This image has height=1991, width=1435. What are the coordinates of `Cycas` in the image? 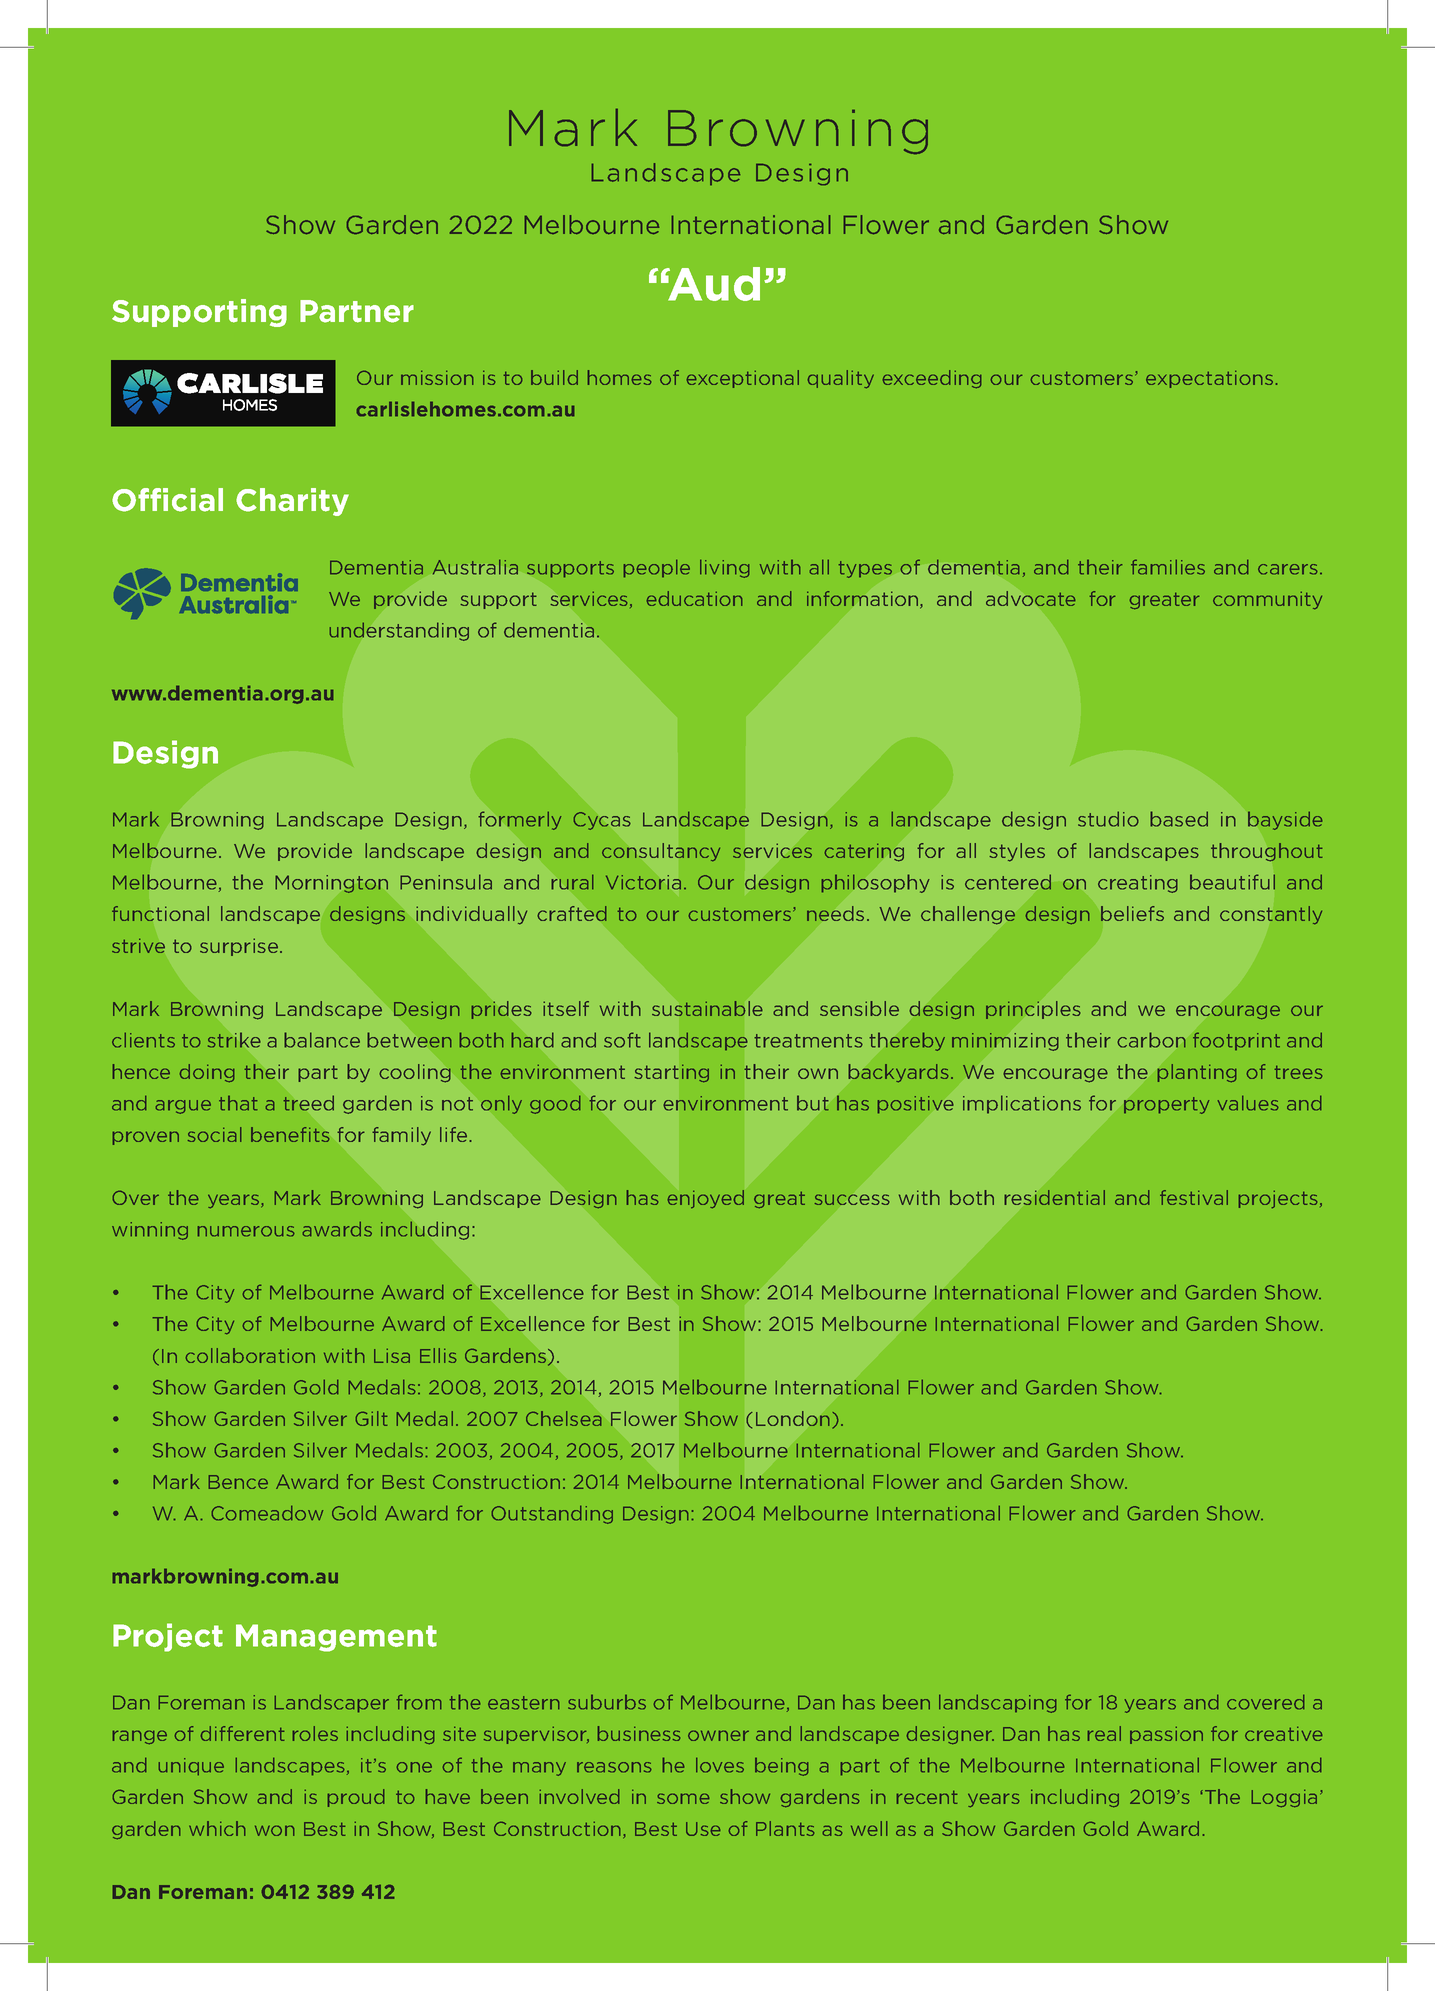 It's located at (602, 821).
